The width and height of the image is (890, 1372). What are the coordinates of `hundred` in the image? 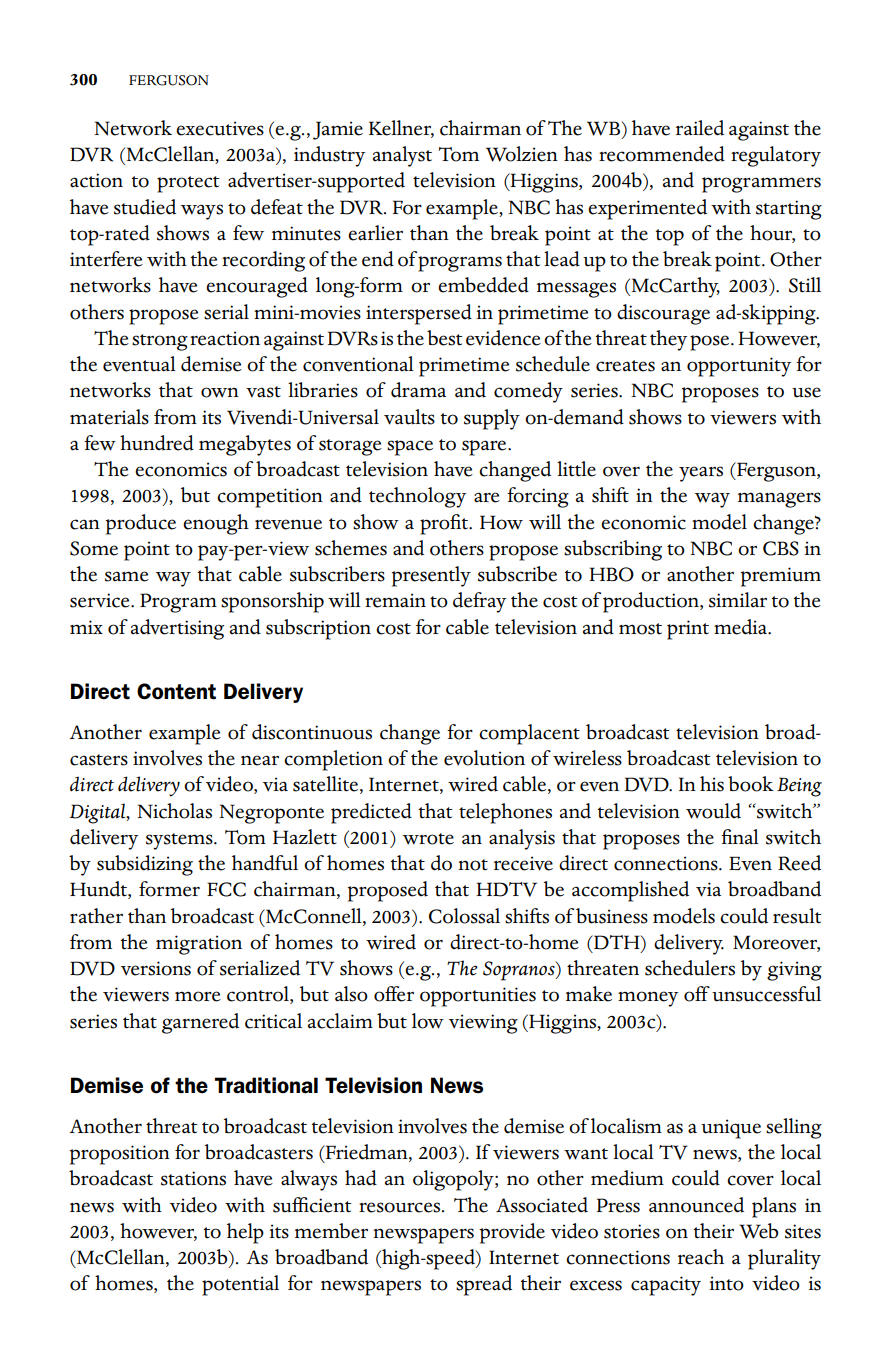 It's located at (157, 443).
